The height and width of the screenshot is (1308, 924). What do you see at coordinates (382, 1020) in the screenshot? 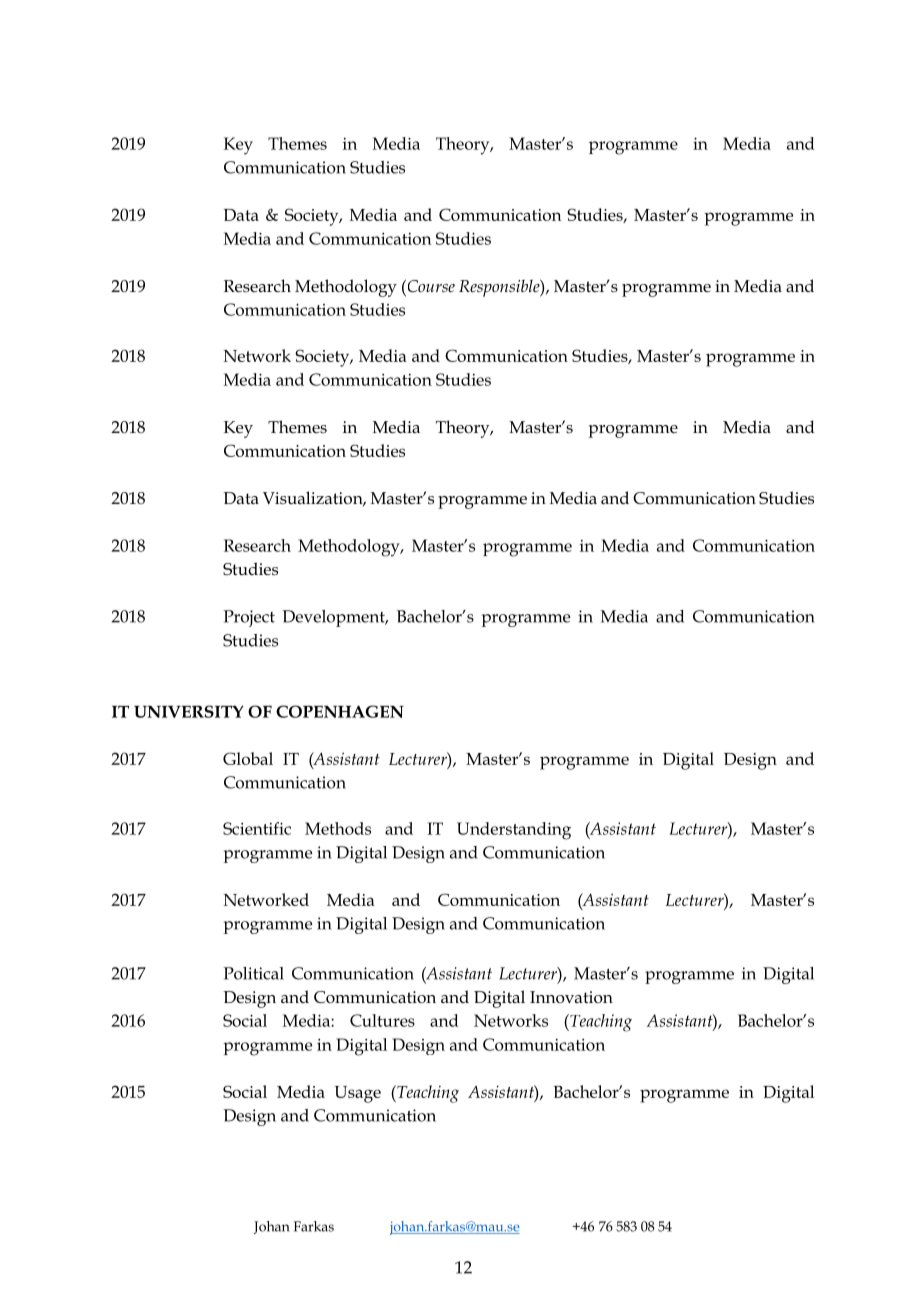
I see `Cultures` at bounding box center [382, 1020].
